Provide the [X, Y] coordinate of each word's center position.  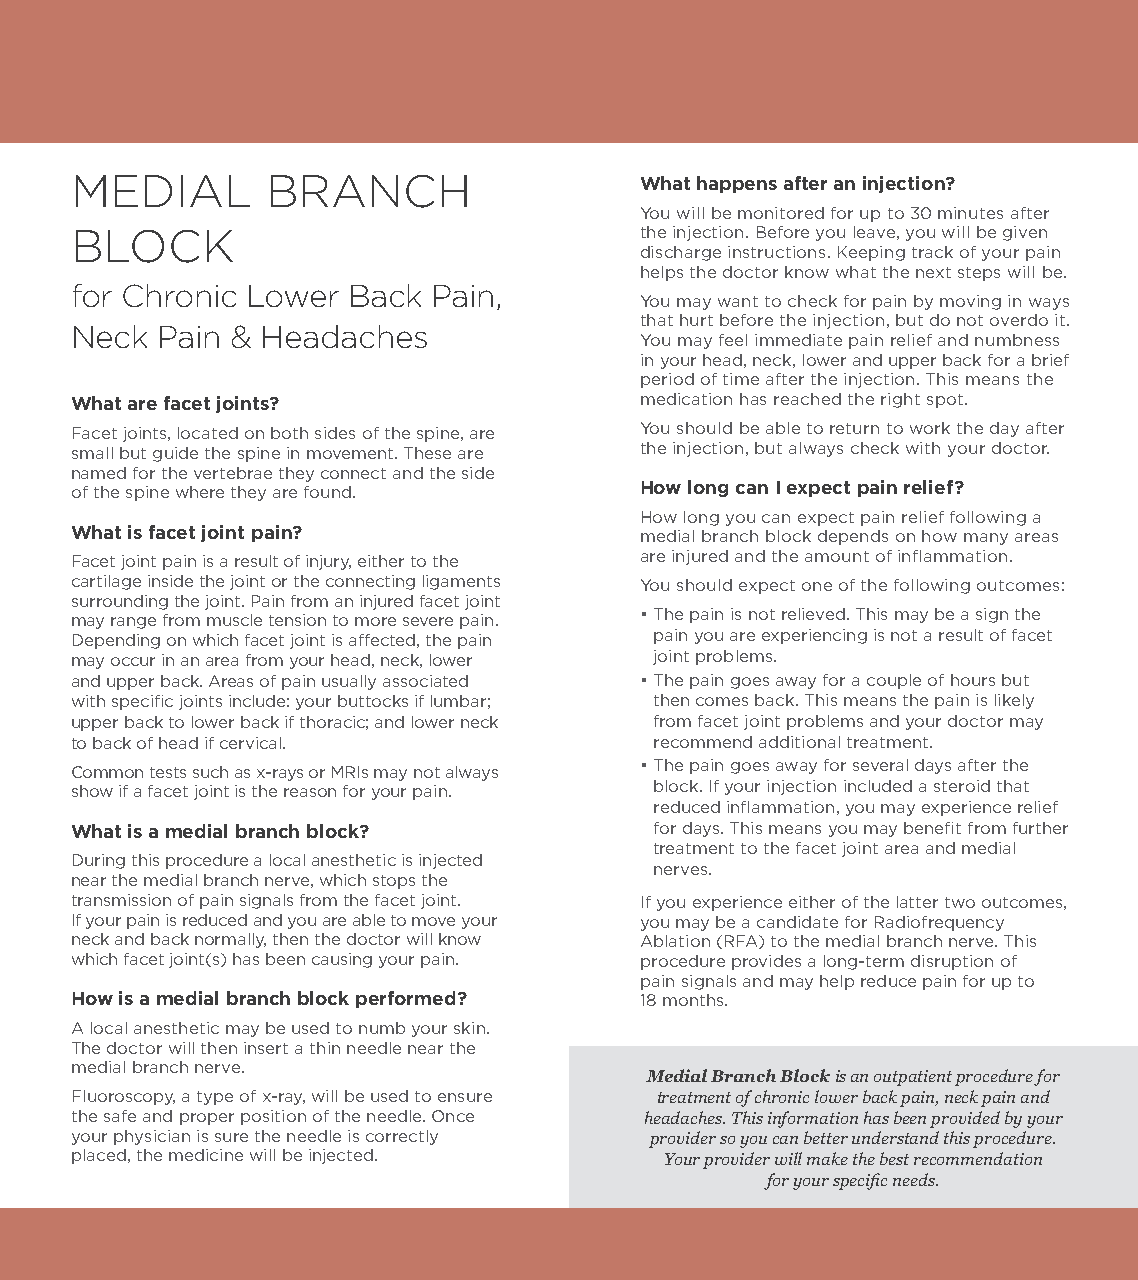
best [894, 1158]
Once [453, 1116]
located [208, 433]
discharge [681, 253]
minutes [970, 213]
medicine [206, 1155]
